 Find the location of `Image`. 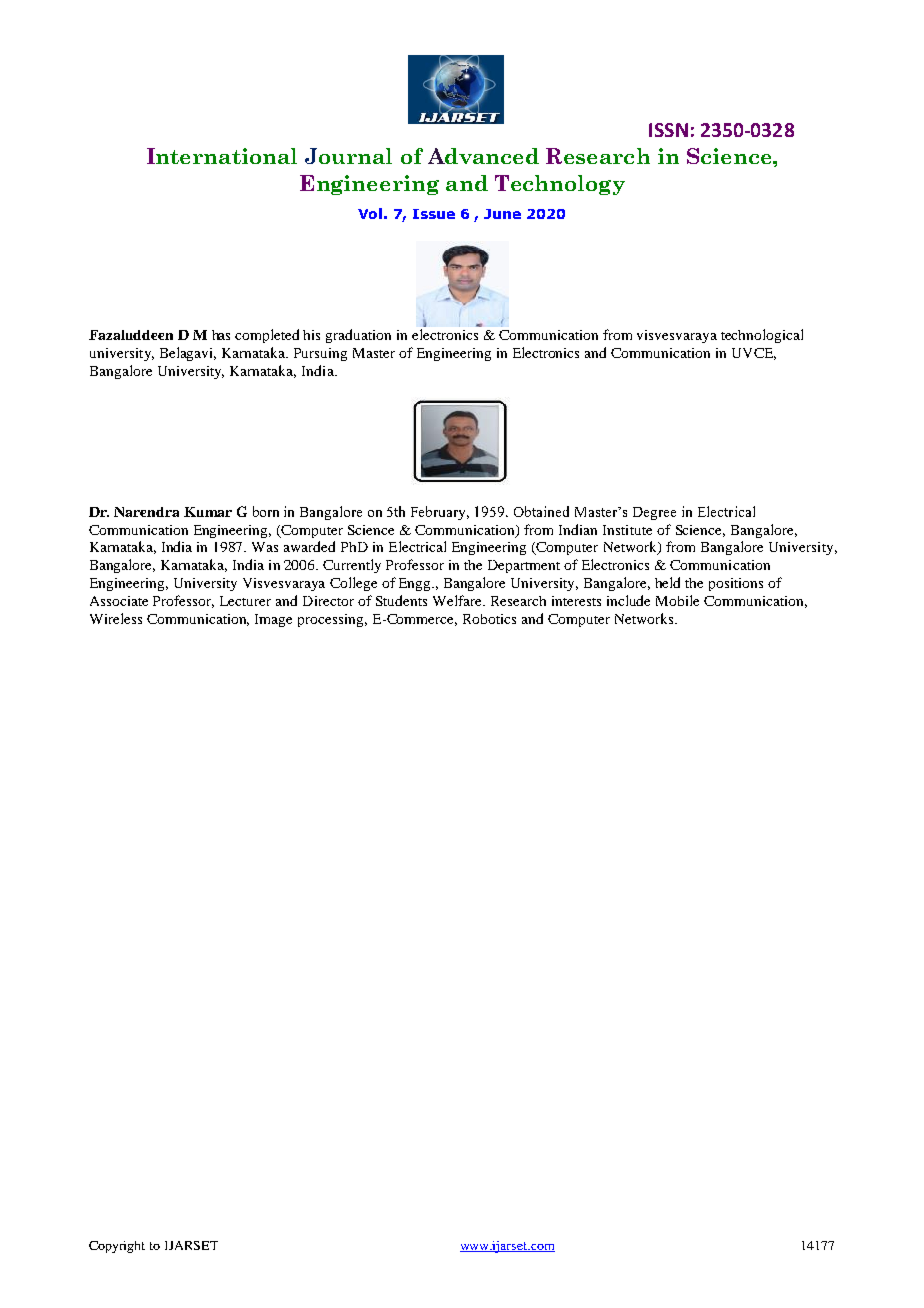

Image is located at coordinates (273, 620).
